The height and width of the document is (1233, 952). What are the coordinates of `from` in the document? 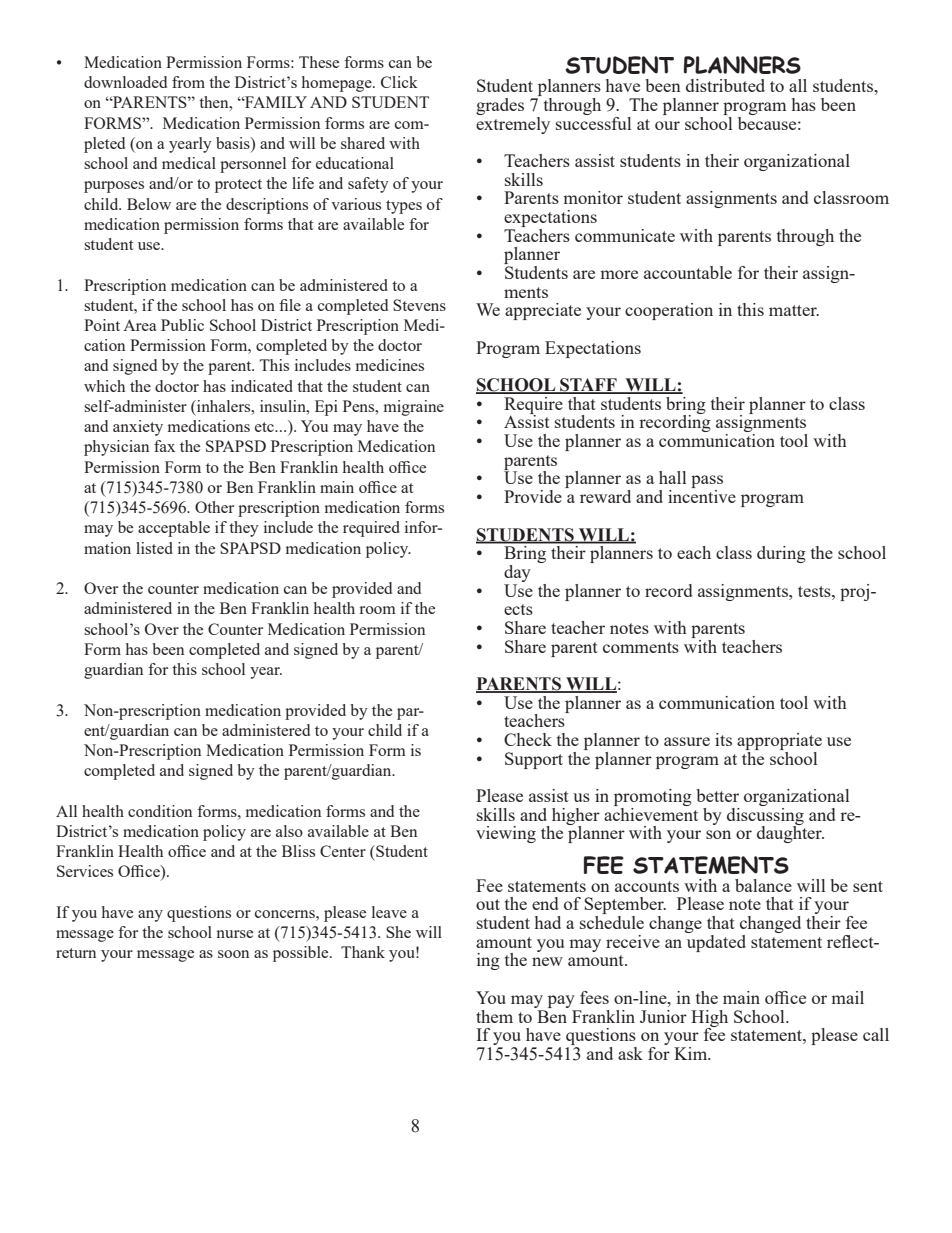 It's located at (188, 82).
